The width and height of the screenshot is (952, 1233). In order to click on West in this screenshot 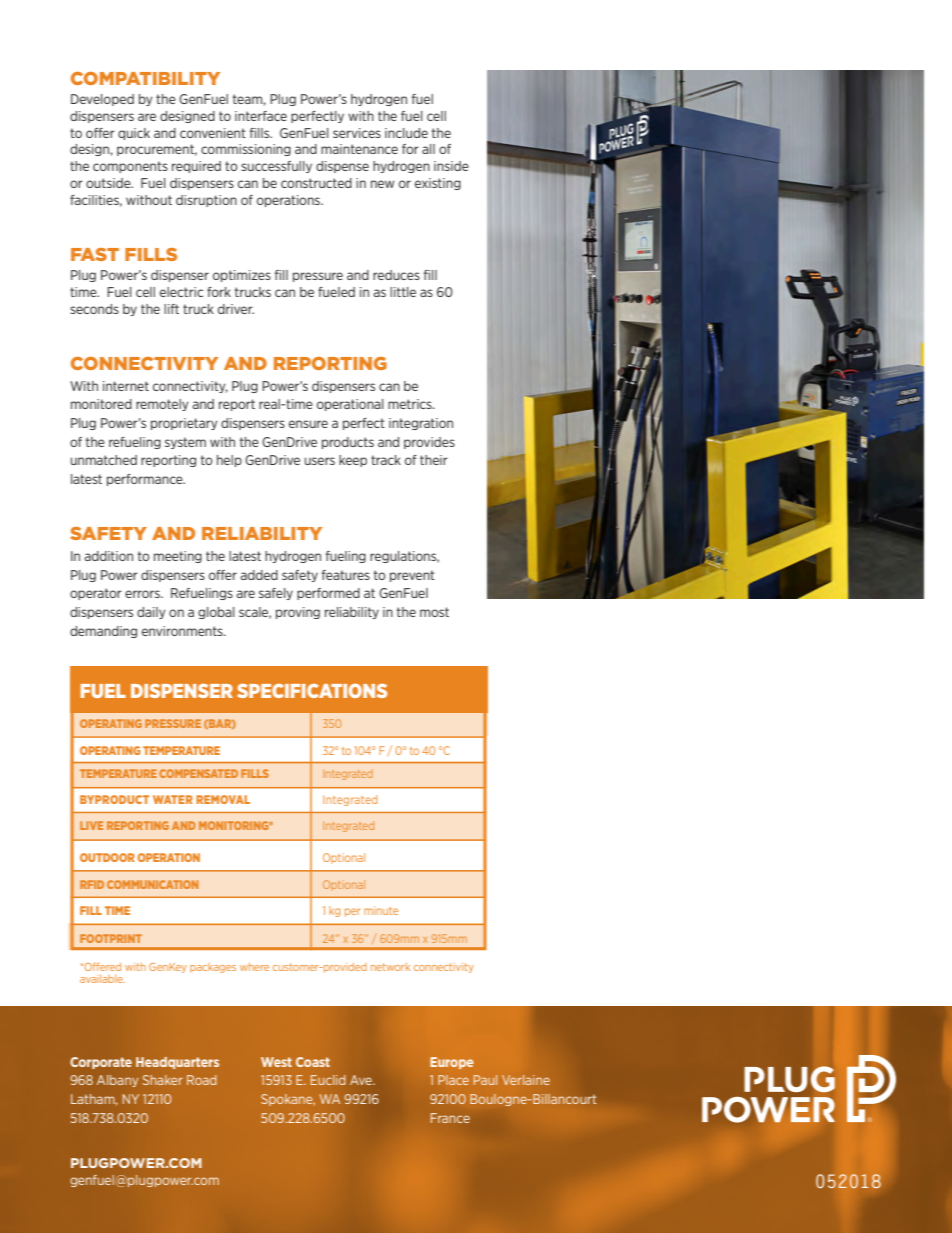, I will do `click(276, 1062)`.
